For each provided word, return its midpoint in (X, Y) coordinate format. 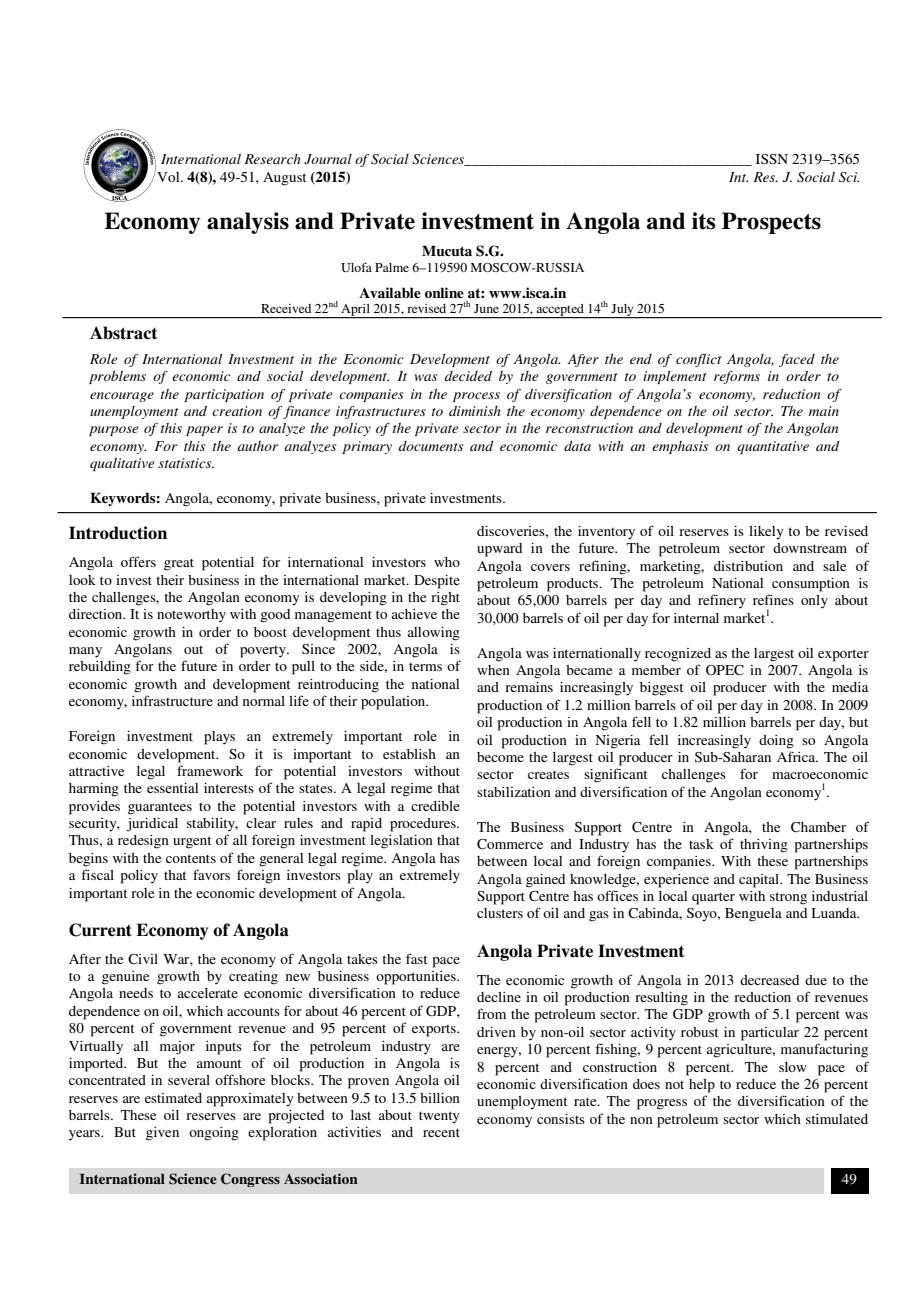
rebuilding (100, 668)
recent (441, 1132)
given (162, 1134)
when (493, 670)
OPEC (725, 670)
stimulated (837, 1119)
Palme (392, 267)
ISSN (772, 159)
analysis (248, 223)
